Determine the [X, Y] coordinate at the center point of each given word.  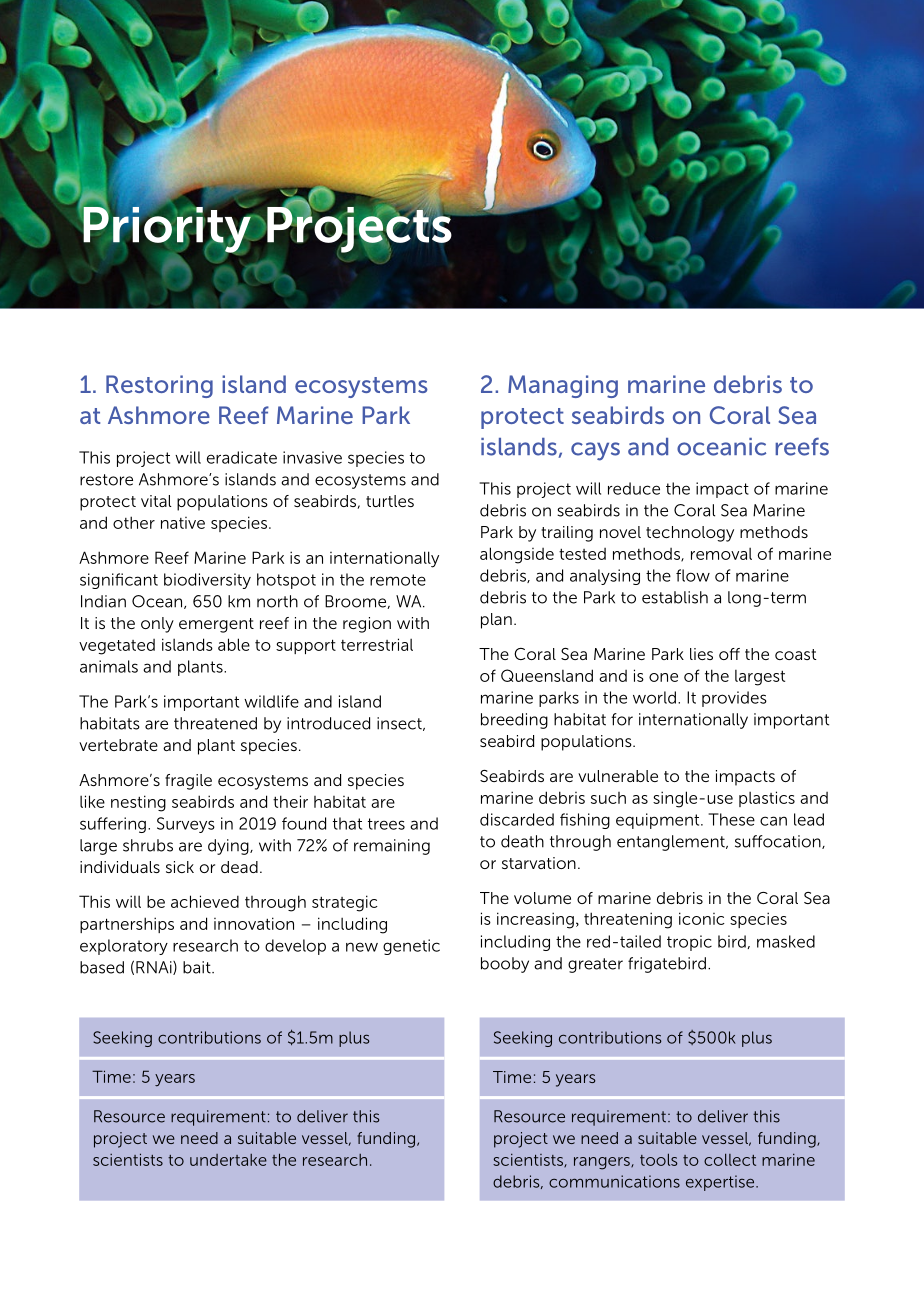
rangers [603, 1163]
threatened [215, 723]
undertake [228, 1160]
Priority [166, 228]
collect [730, 1159]
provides [734, 699]
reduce [634, 488]
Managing [563, 386]
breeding [514, 721]
